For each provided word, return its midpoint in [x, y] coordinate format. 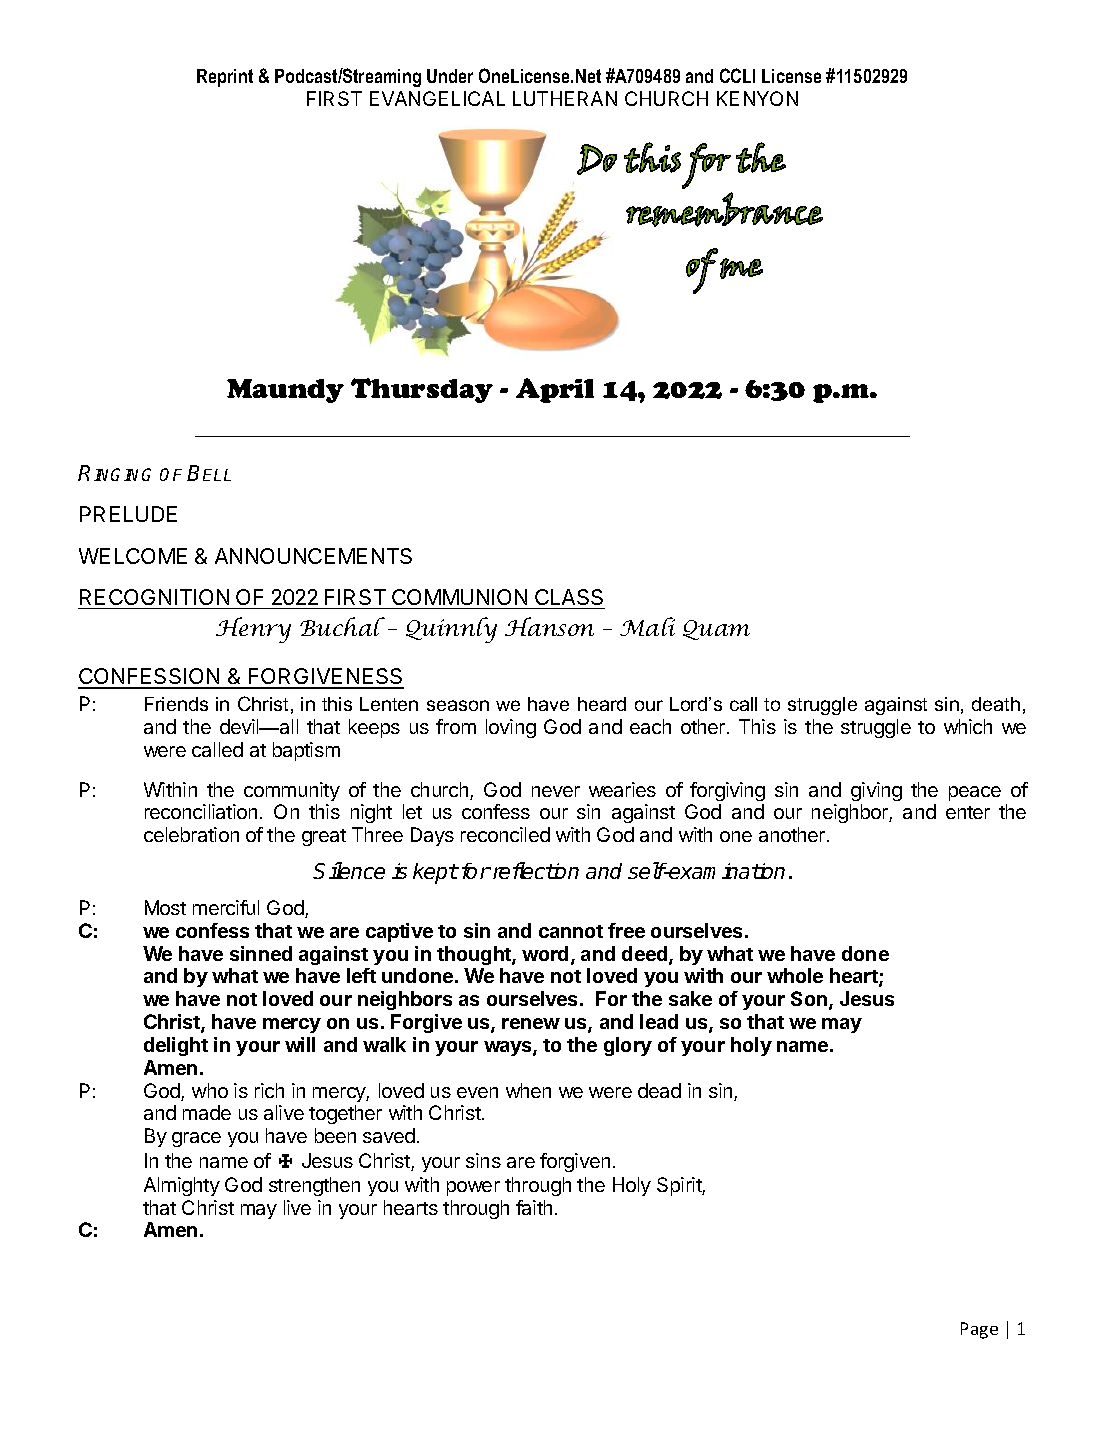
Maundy [285, 391]
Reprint [225, 78]
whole [795, 975]
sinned [261, 953]
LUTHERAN [565, 98]
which [968, 726]
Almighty [182, 1186]
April [555, 390]
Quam [716, 630]
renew [531, 1023]
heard [602, 704]
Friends [176, 704]
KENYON [757, 98]
